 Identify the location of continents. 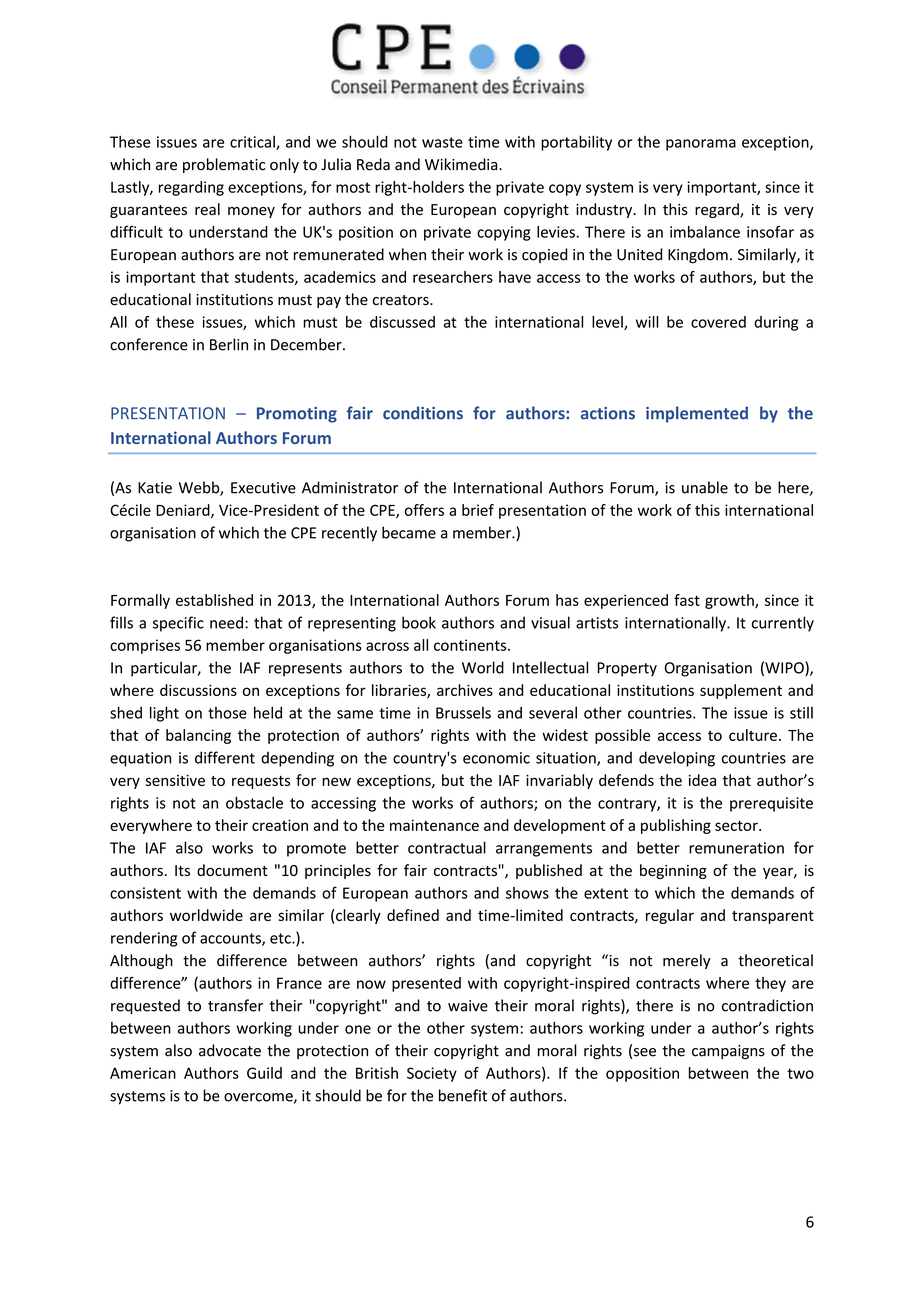
(471, 645).
